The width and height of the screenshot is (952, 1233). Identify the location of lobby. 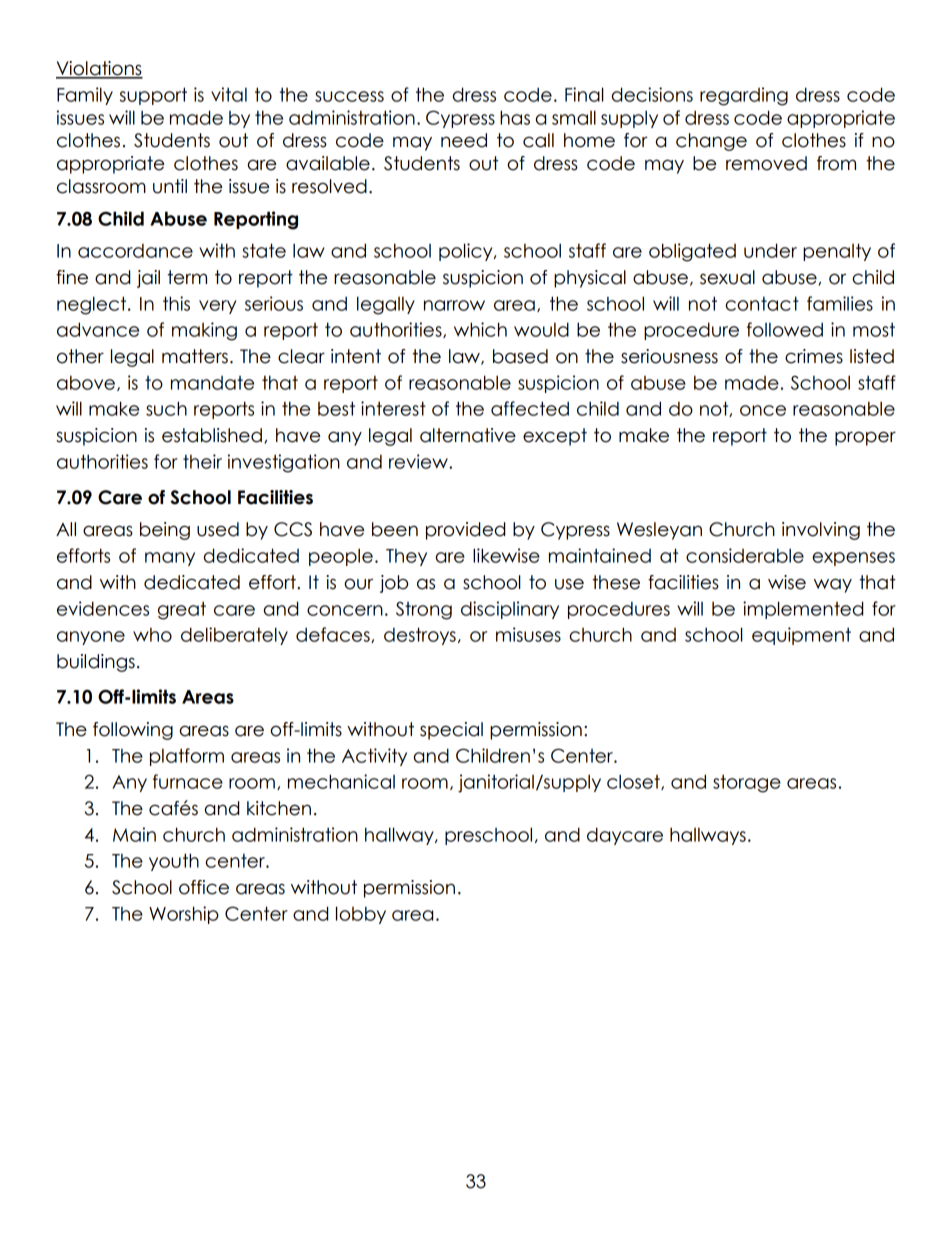
(361, 915).
